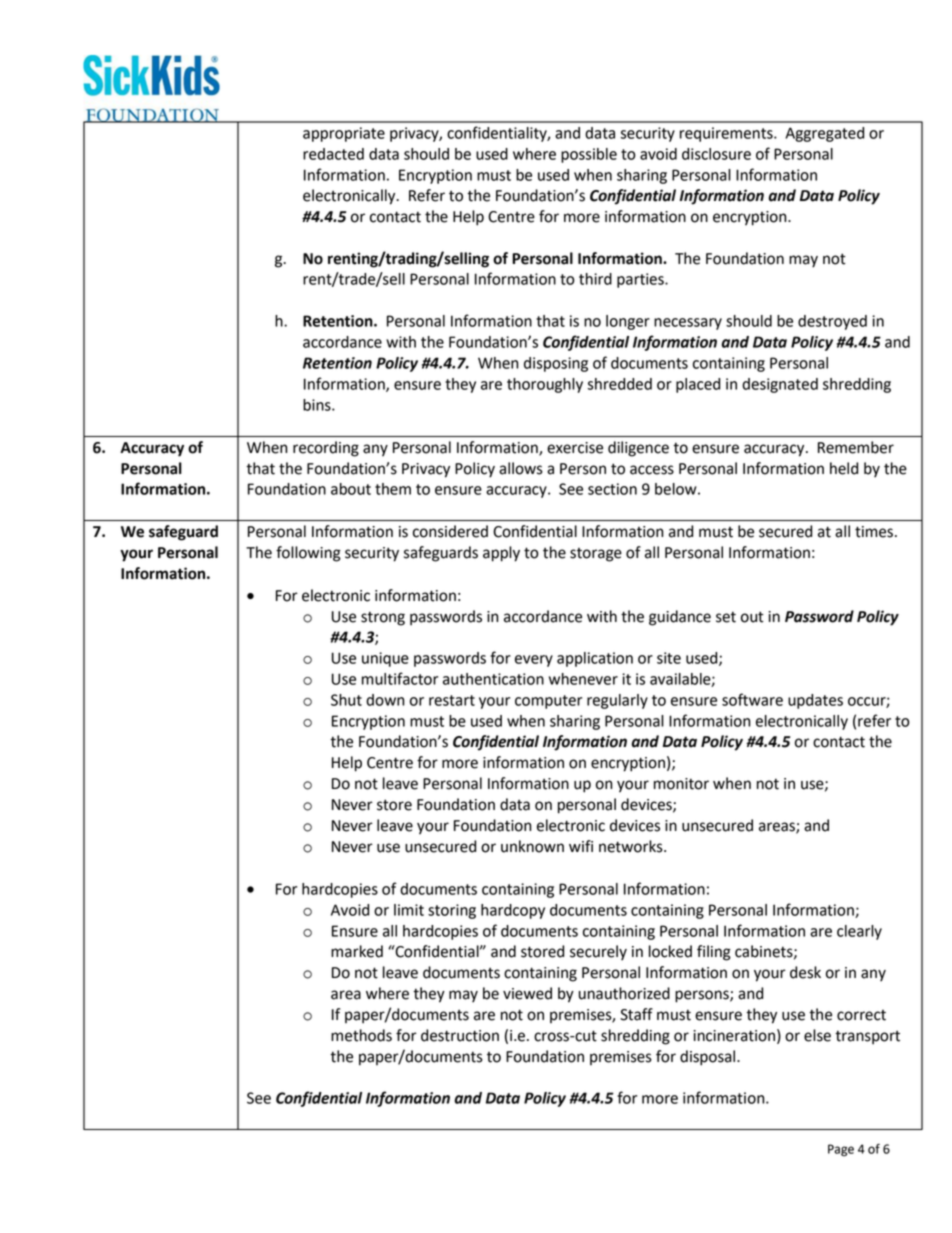  Describe the element at coordinates (333, 154) in the document. I see `redacted` at that location.
